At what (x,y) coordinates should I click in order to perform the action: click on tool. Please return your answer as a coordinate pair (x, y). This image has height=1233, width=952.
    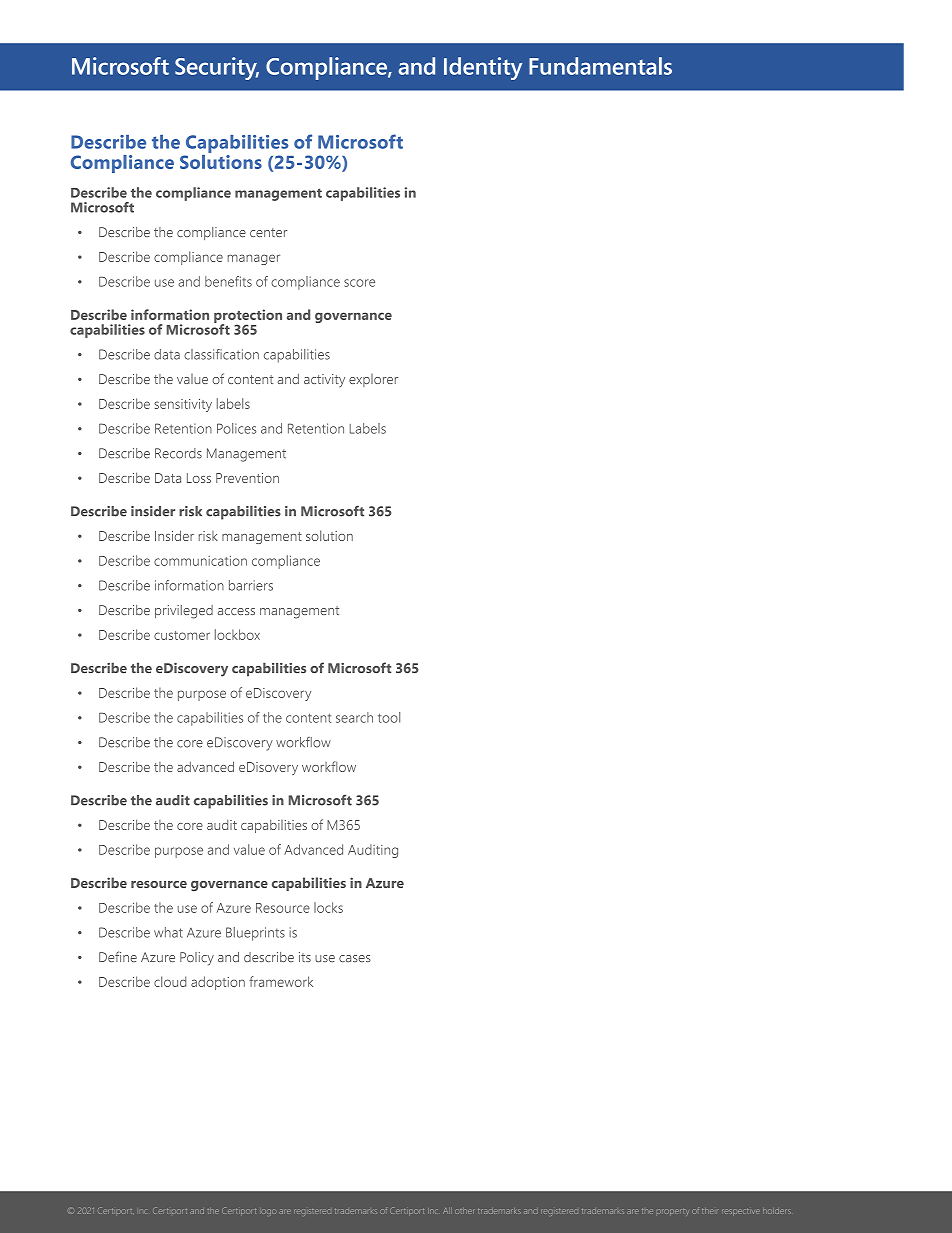
    Looking at the image, I should click on (389, 717).
